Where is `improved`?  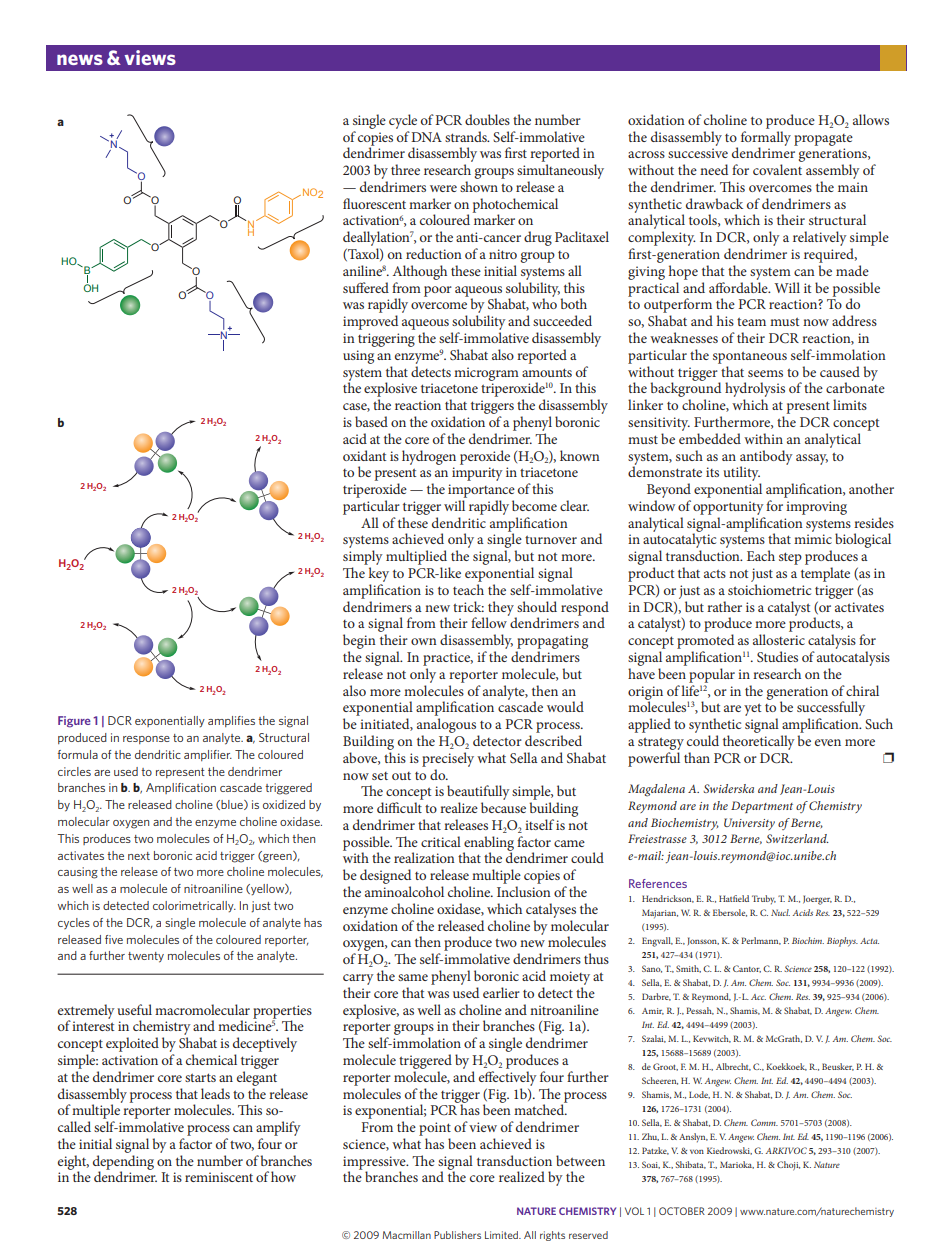 improved is located at coordinates (370, 322).
